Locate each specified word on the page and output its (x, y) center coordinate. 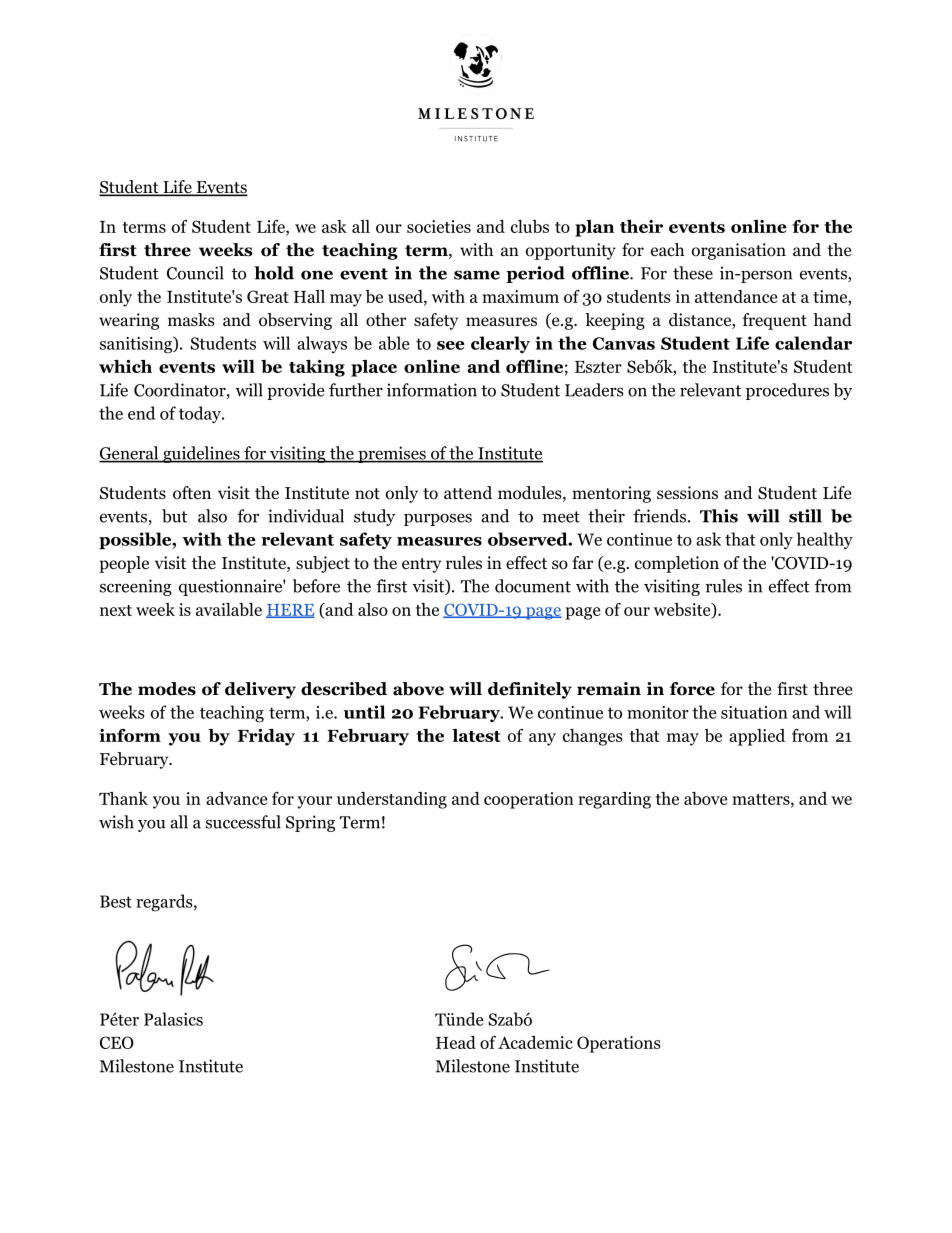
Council (195, 273)
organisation (739, 251)
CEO (117, 1042)
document (533, 586)
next (116, 610)
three (832, 688)
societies (439, 226)
